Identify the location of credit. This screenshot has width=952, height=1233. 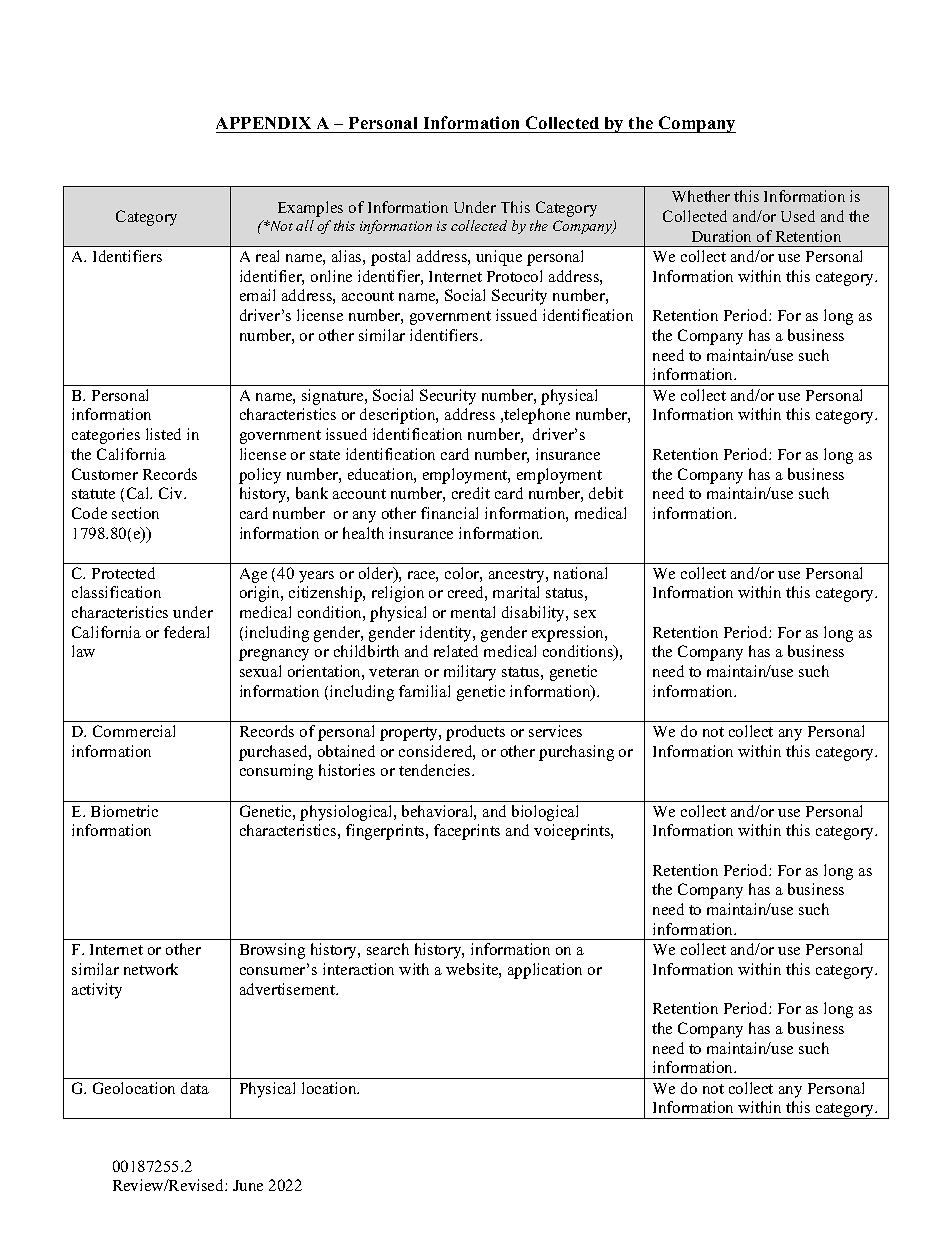
(471, 493).
